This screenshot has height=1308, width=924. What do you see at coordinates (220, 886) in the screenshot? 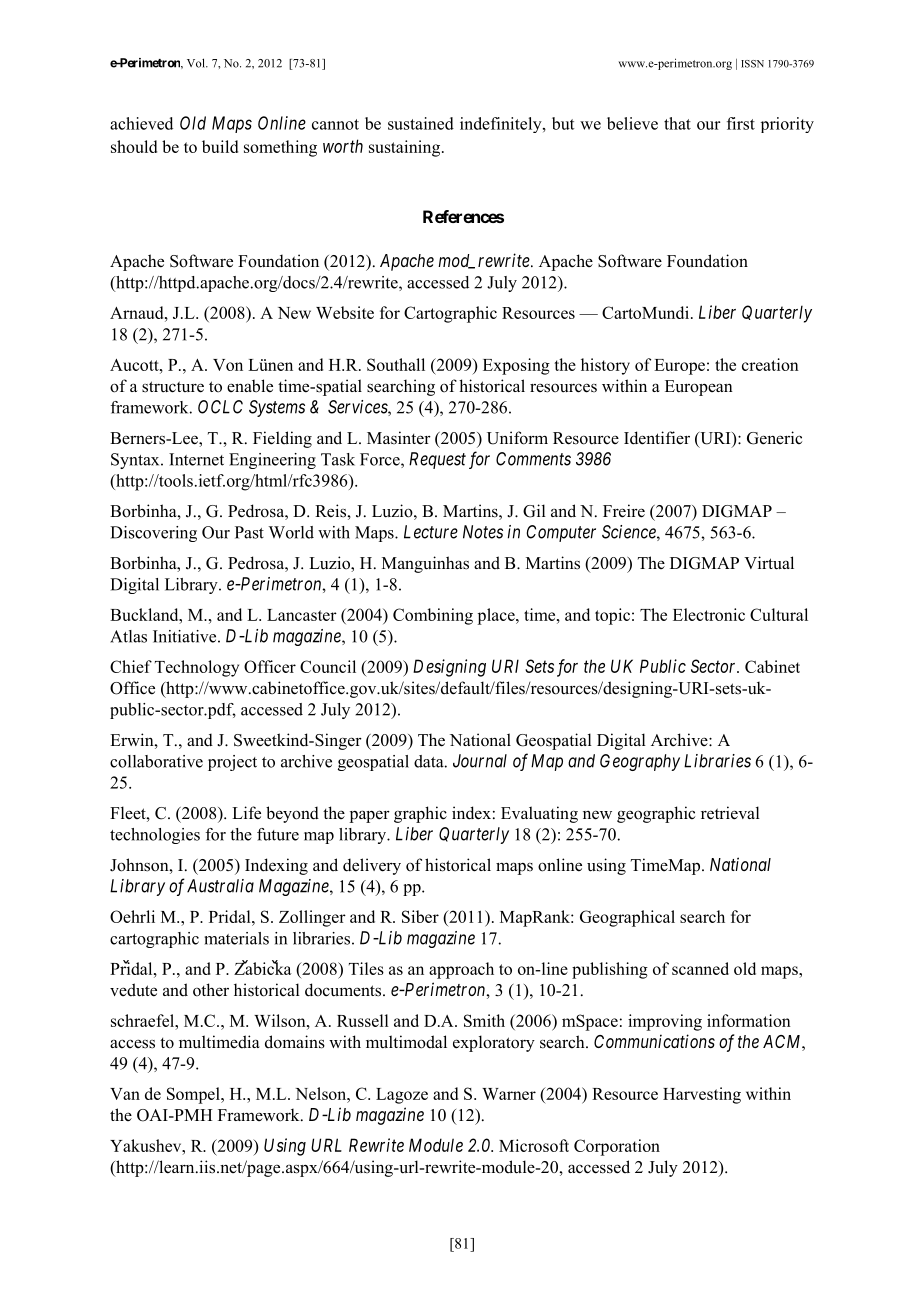
I see `Australia` at bounding box center [220, 886].
